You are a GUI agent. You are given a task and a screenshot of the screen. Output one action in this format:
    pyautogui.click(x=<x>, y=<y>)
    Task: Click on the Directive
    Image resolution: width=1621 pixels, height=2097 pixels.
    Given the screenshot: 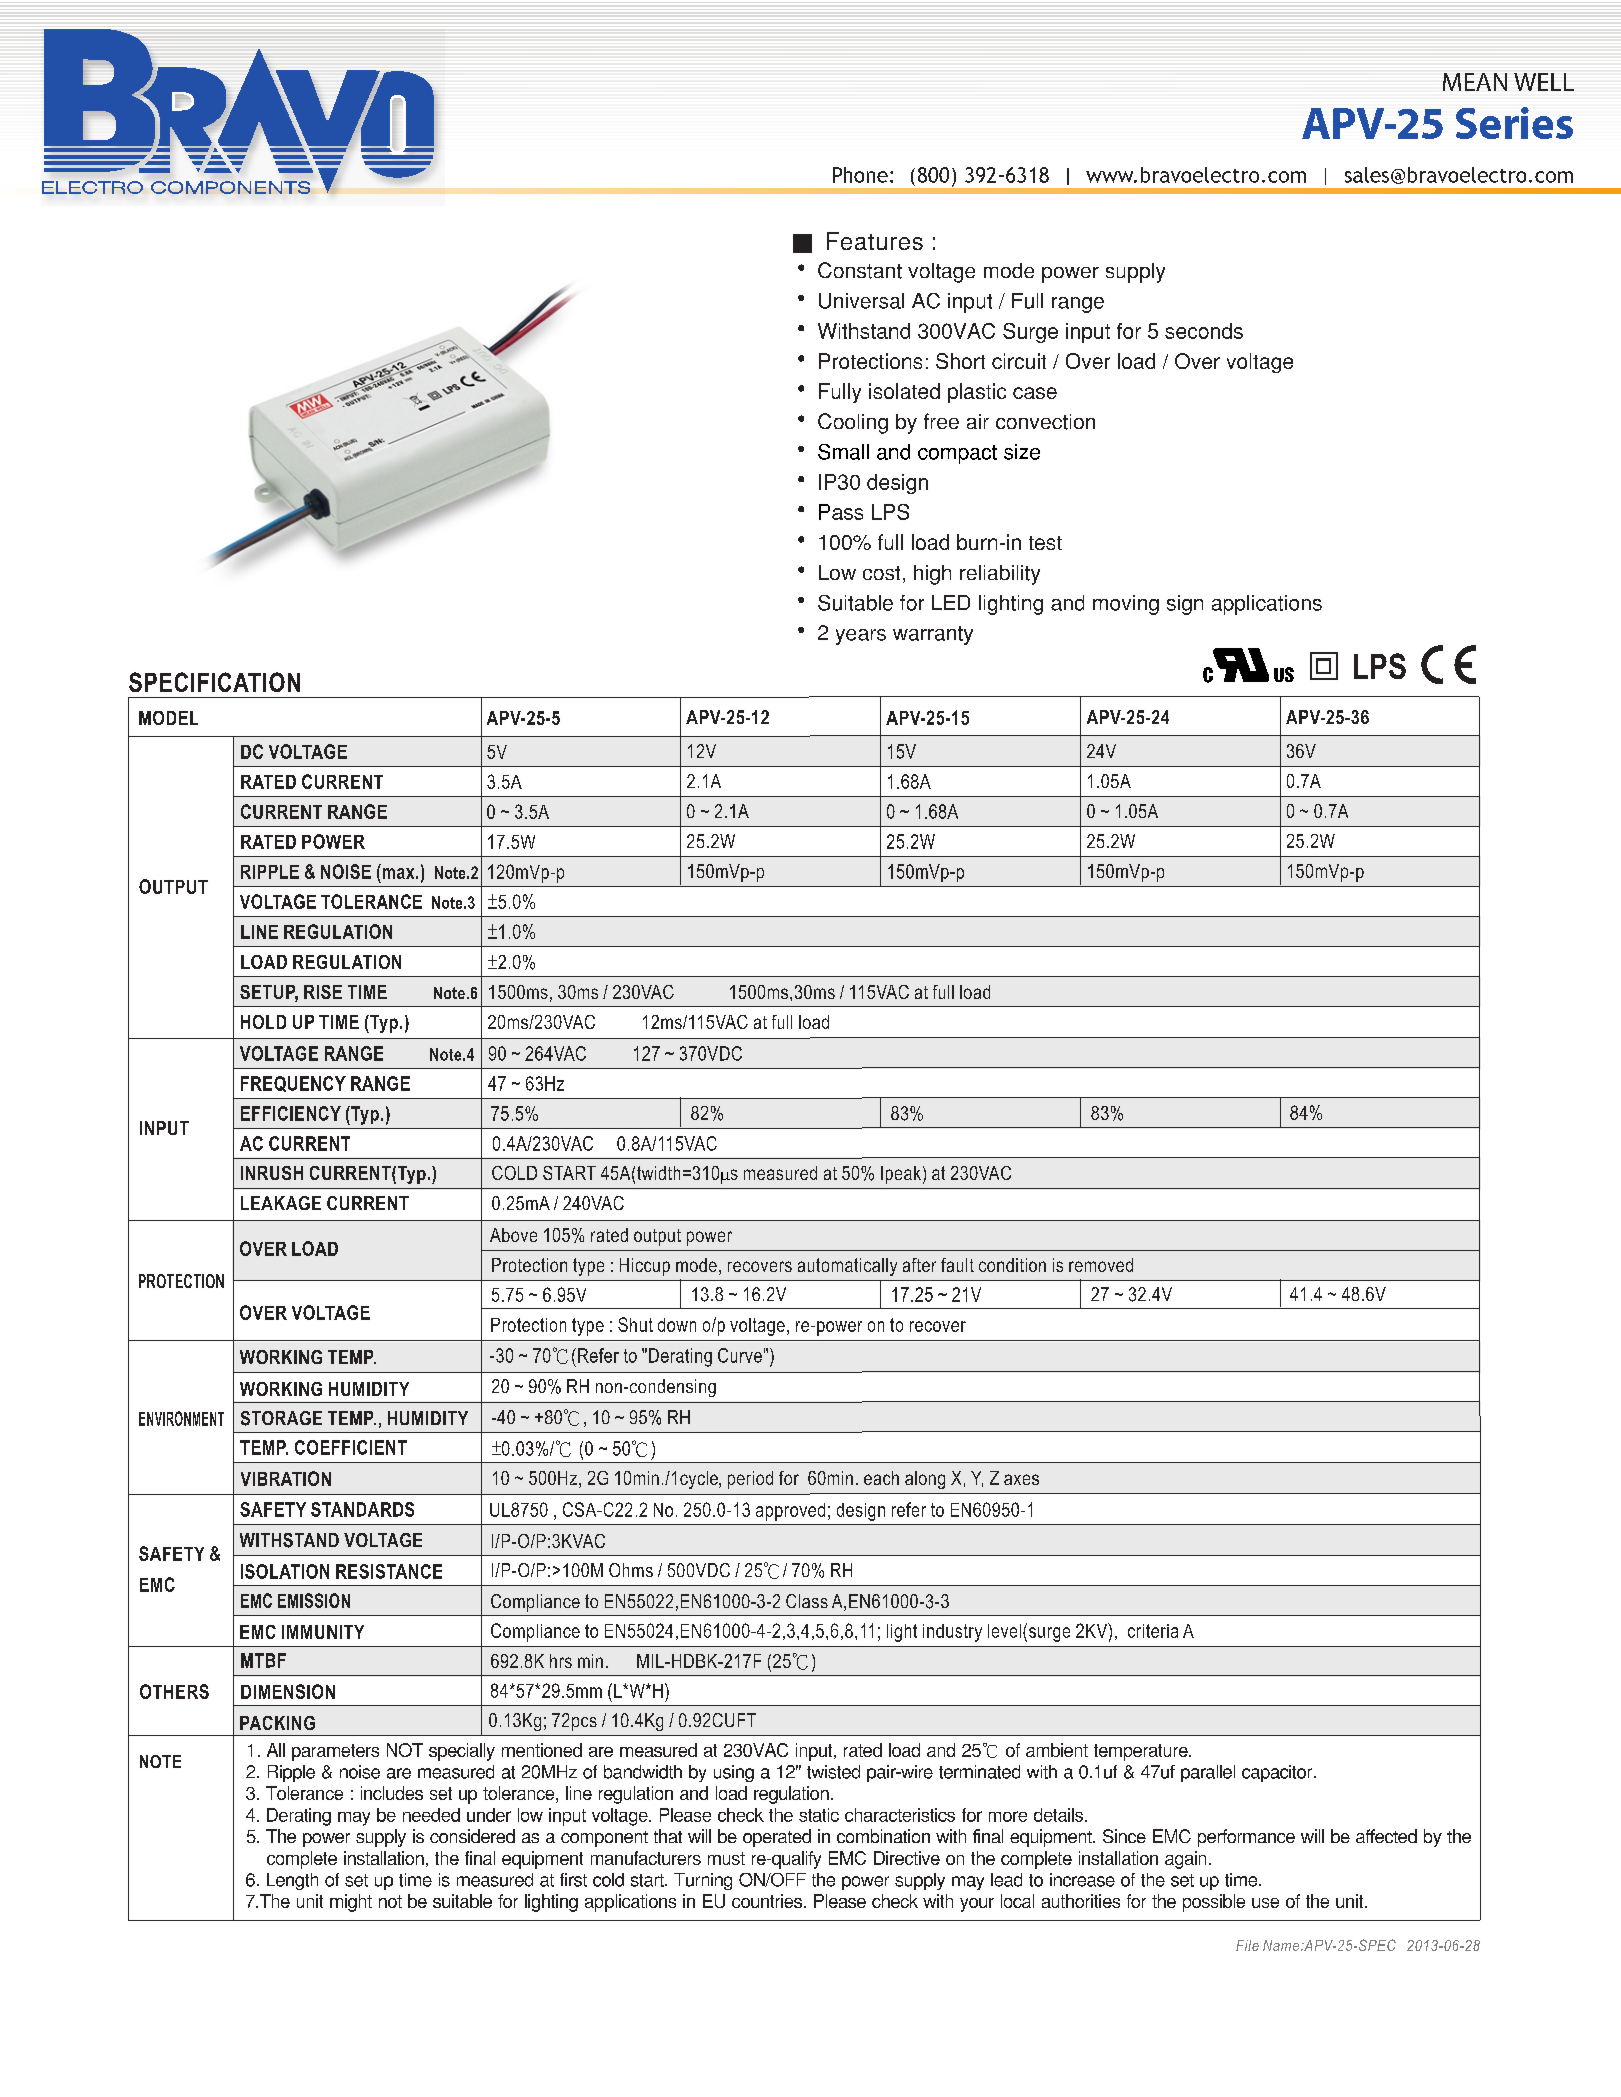 What is the action you would take?
    pyautogui.click(x=907, y=1858)
